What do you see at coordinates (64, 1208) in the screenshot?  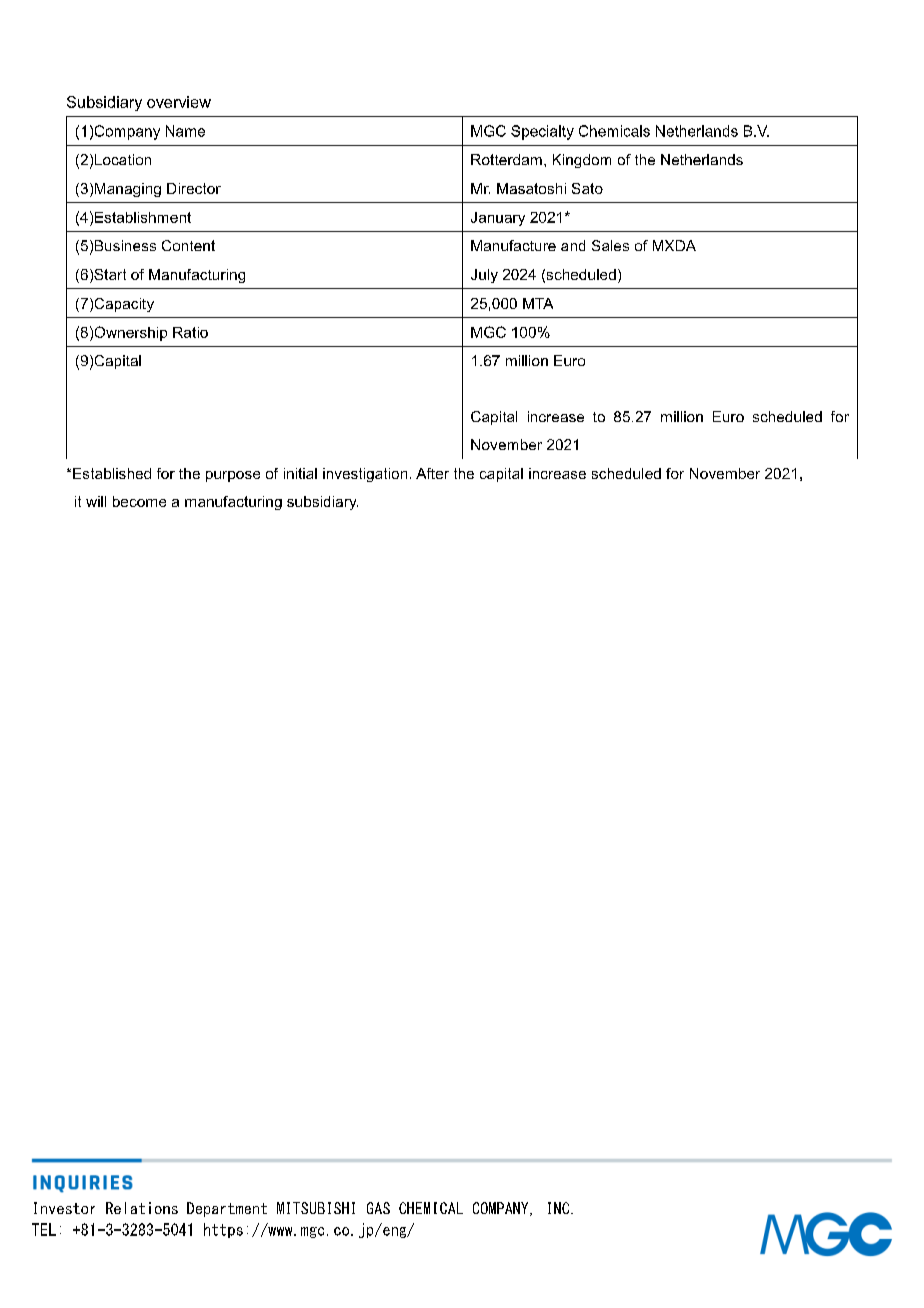 I see `Investor` at bounding box center [64, 1208].
